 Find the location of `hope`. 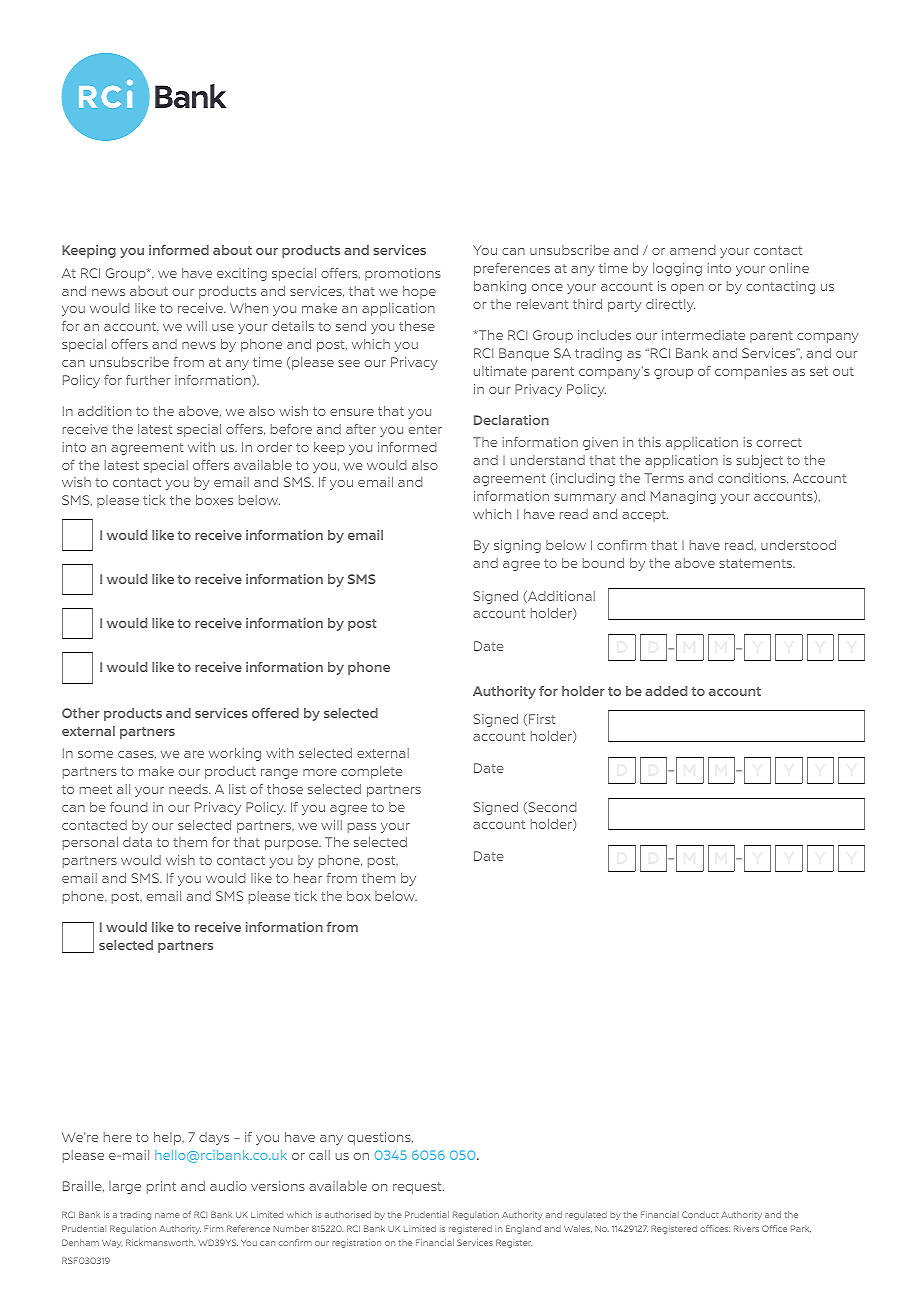

hope is located at coordinates (419, 292).
